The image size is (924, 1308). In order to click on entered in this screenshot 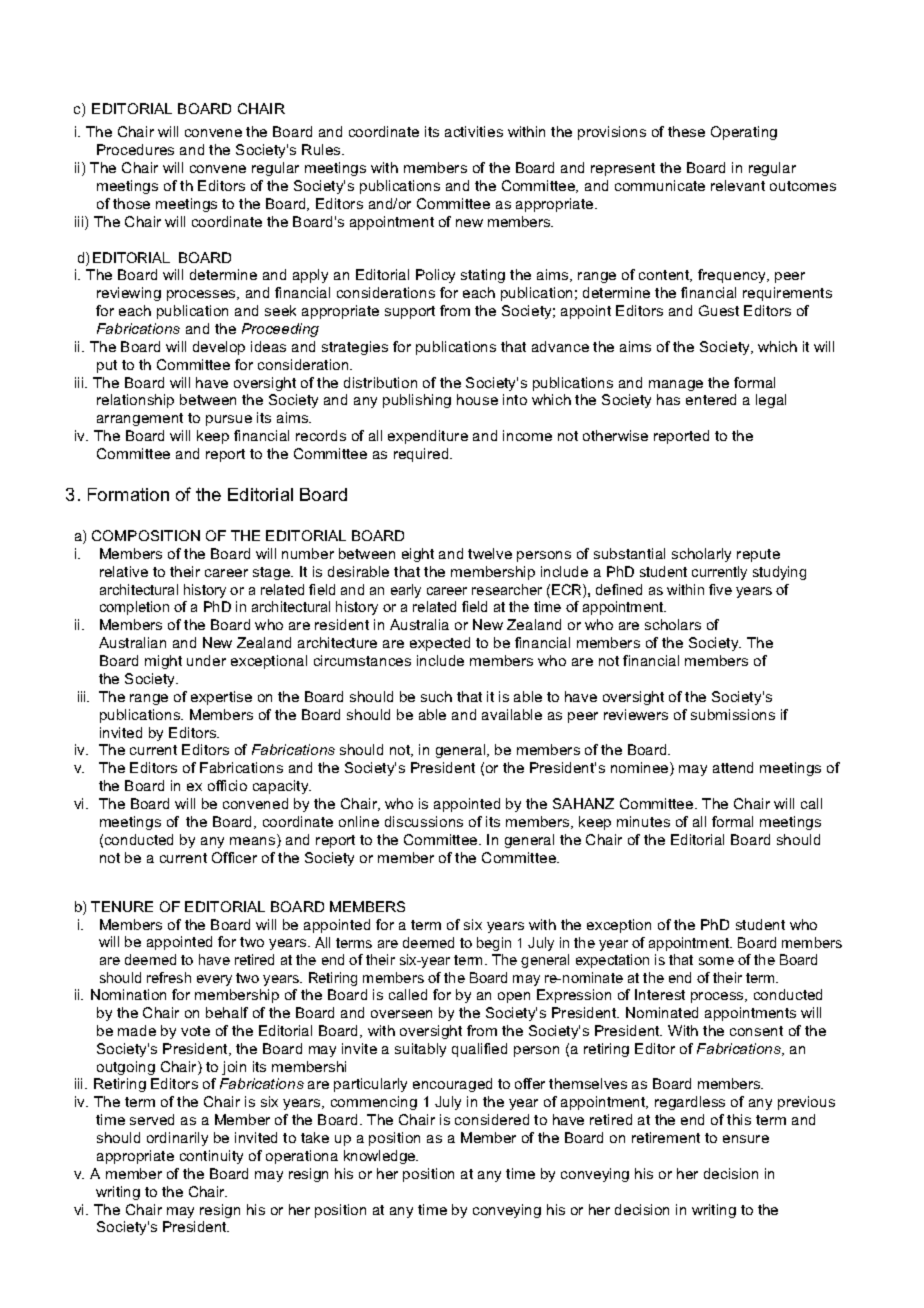, I will do `click(711, 399)`.
